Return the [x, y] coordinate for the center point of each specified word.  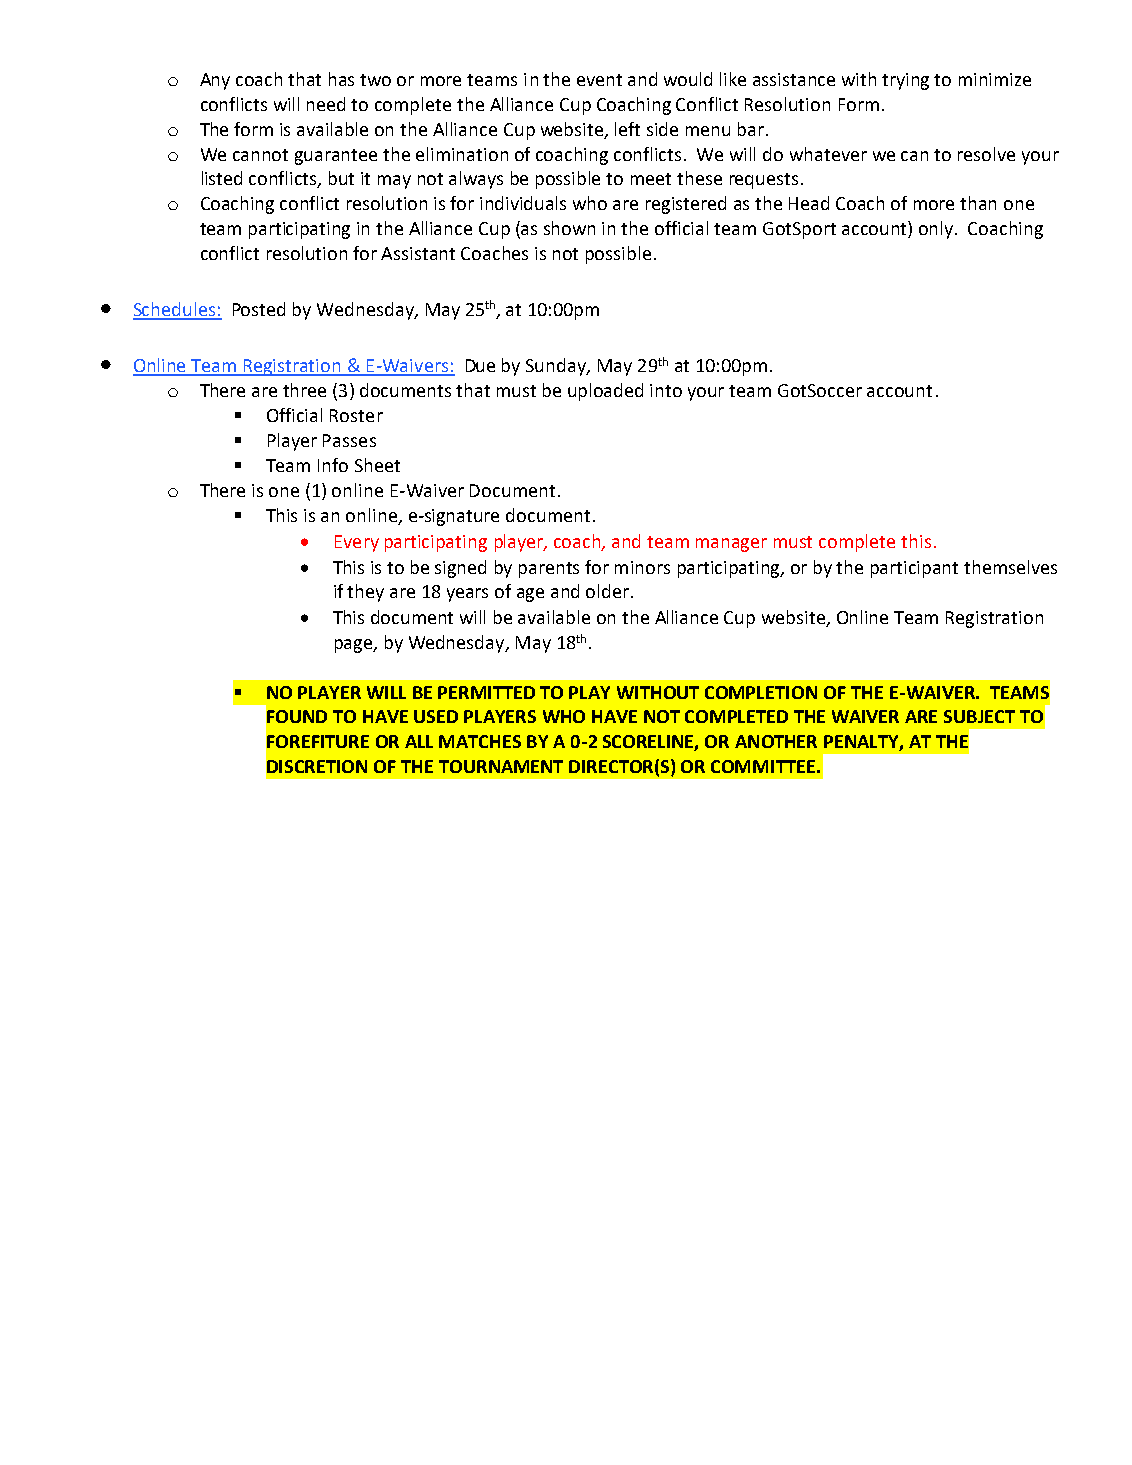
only [937, 230]
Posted [259, 309]
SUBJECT [979, 716]
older [609, 591]
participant [914, 569]
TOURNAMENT [501, 766]
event [599, 80]
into [666, 390]
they [365, 593]
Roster [356, 415]
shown [569, 228]
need [326, 104]
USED [436, 716]
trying [905, 81]
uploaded [605, 392]
